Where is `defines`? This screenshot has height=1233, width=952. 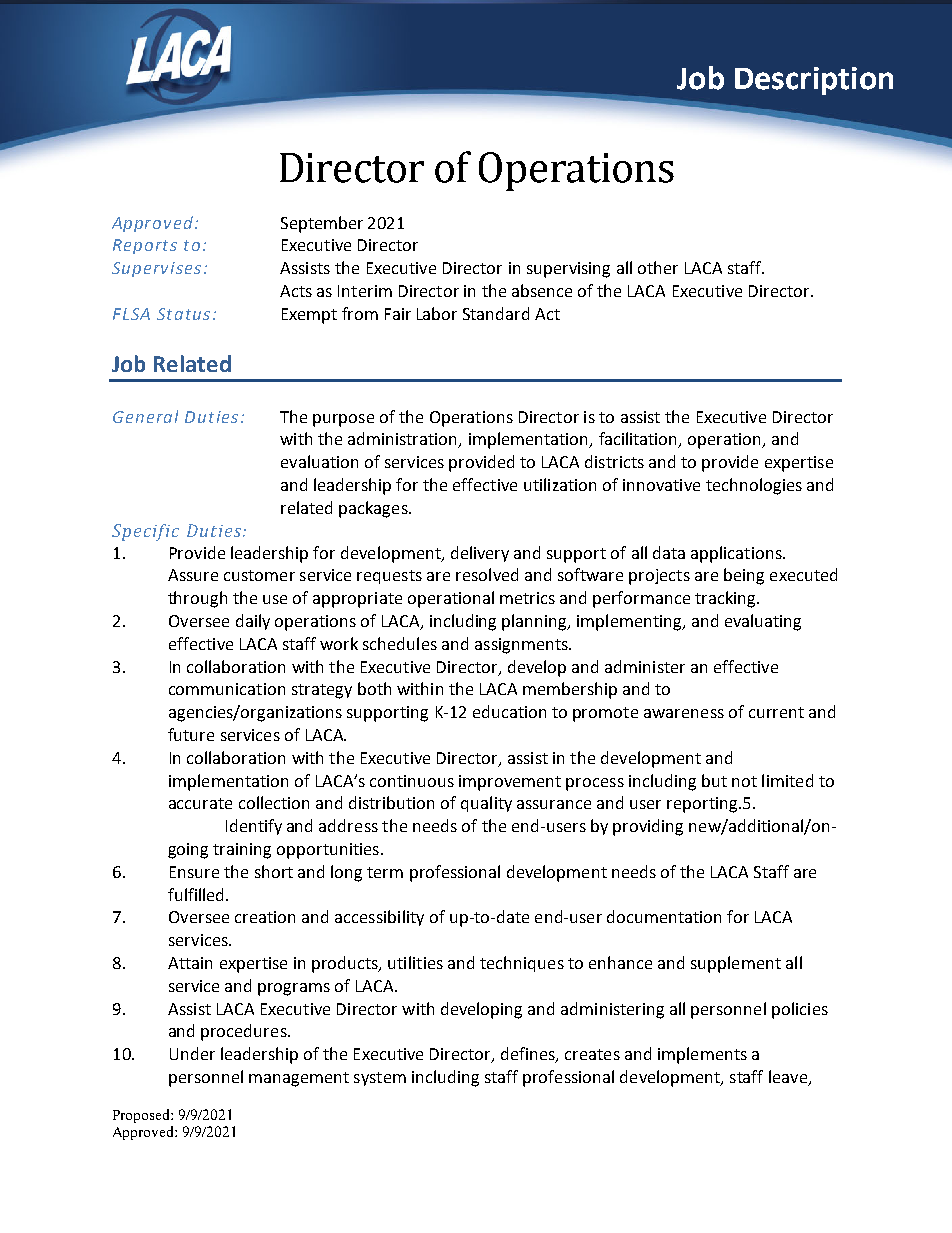 defines is located at coordinates (529, 1055).
